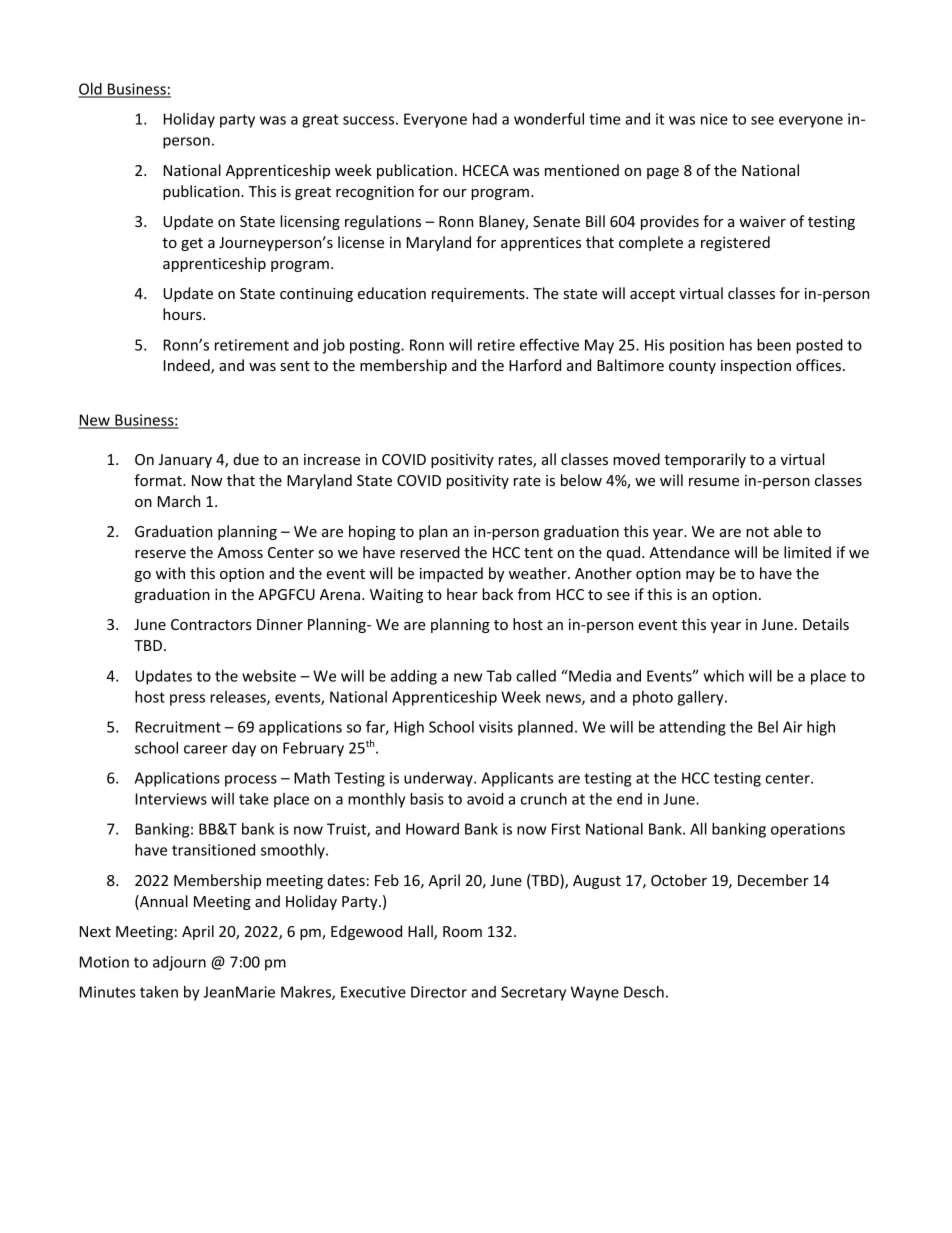 The width and height of the screenshot is (952, 1233). I want to click on December, so click(773, 880).
